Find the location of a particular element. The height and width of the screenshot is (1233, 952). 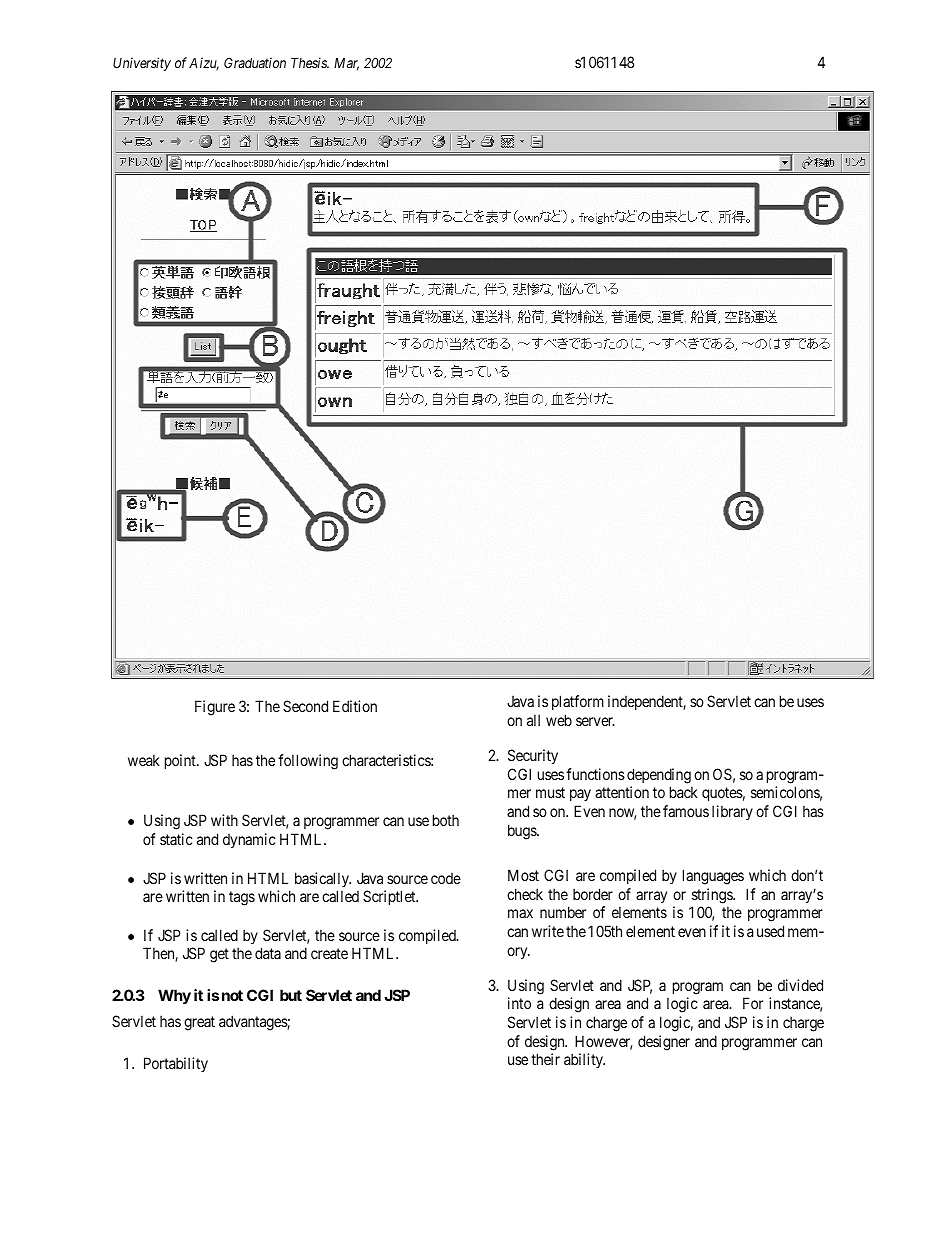

strings is located at coordinates (713, 896).
